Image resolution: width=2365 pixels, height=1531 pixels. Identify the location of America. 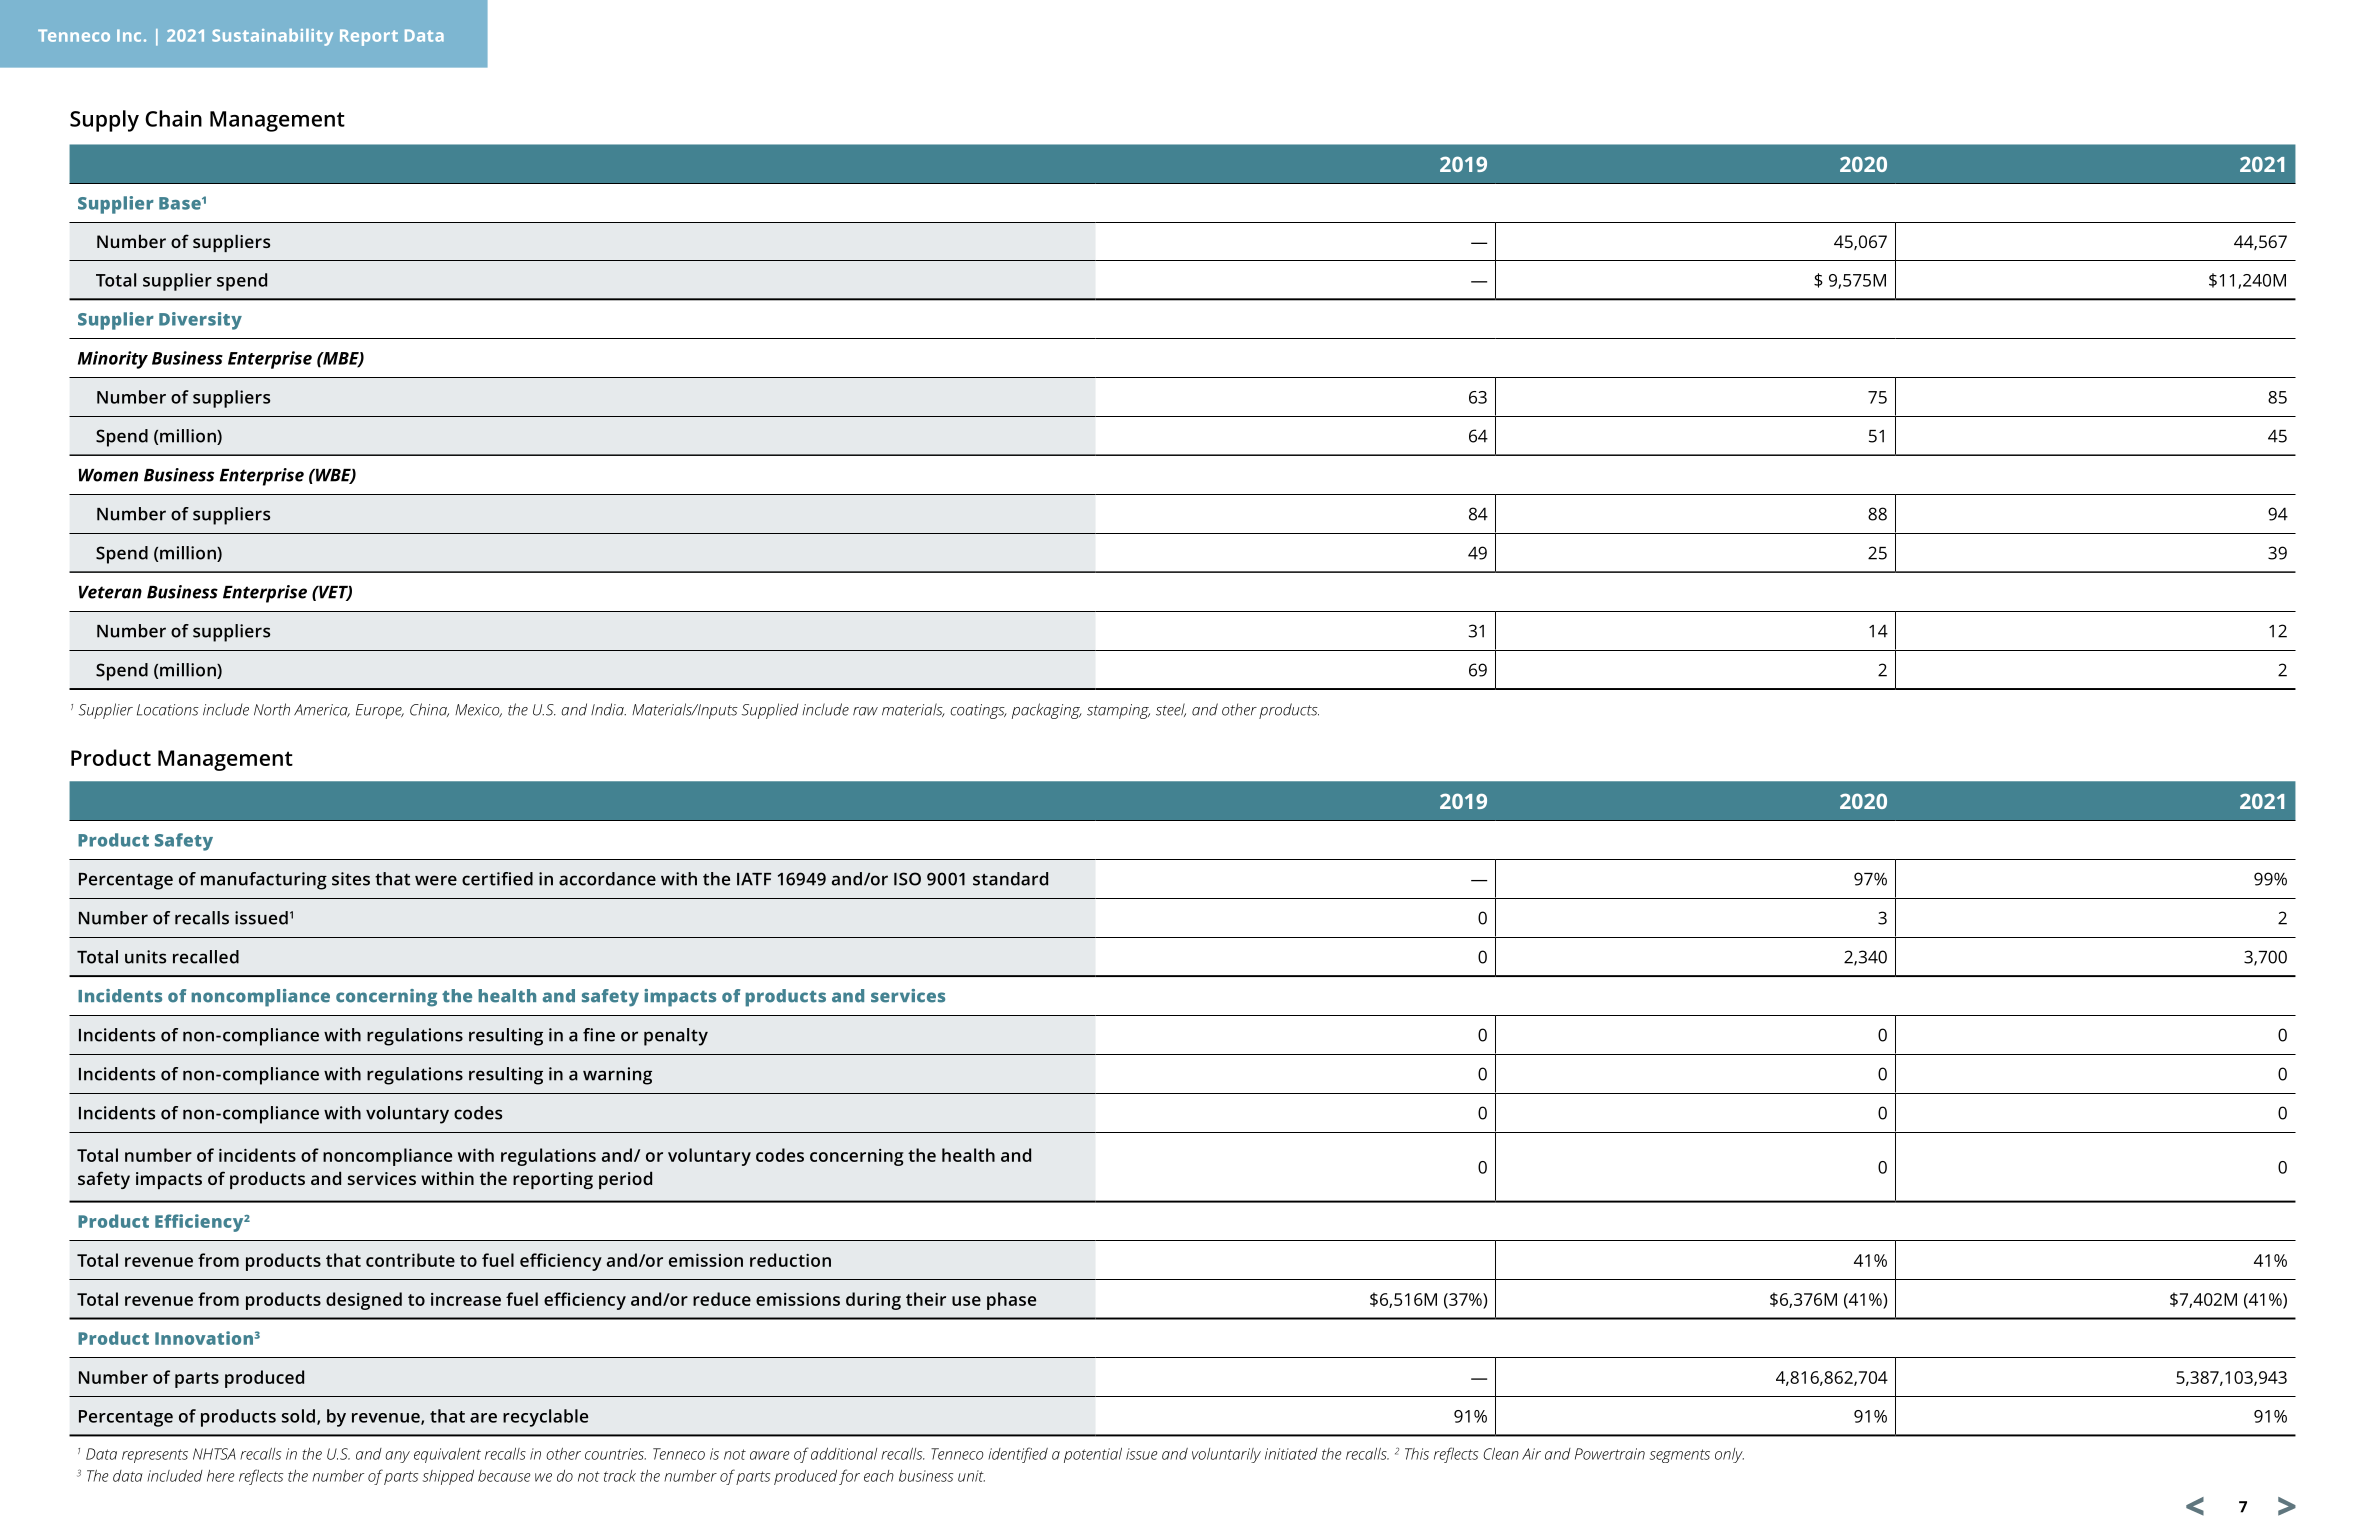
(322, 710).
